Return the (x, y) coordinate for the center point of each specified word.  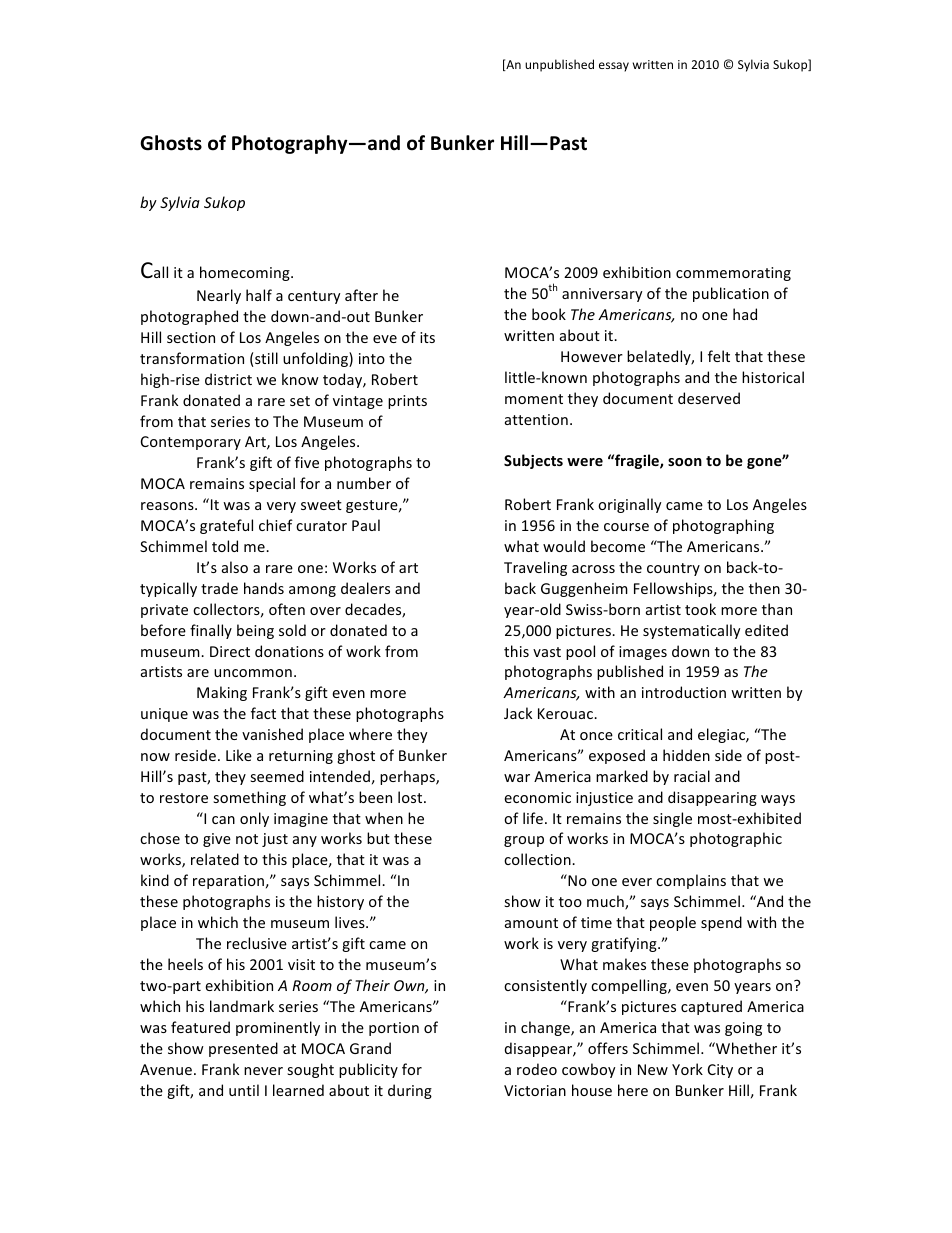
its (427, 337)
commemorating (733, 274)
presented (243, 1049)
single (672, 819)
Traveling (535, 568)
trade (219, 588)
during (410, 1091)
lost (411, 797)
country (673, 569)
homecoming (246, 273)
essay (614, 67)
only (254, 819)
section (191, 337)
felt (719, 356)
